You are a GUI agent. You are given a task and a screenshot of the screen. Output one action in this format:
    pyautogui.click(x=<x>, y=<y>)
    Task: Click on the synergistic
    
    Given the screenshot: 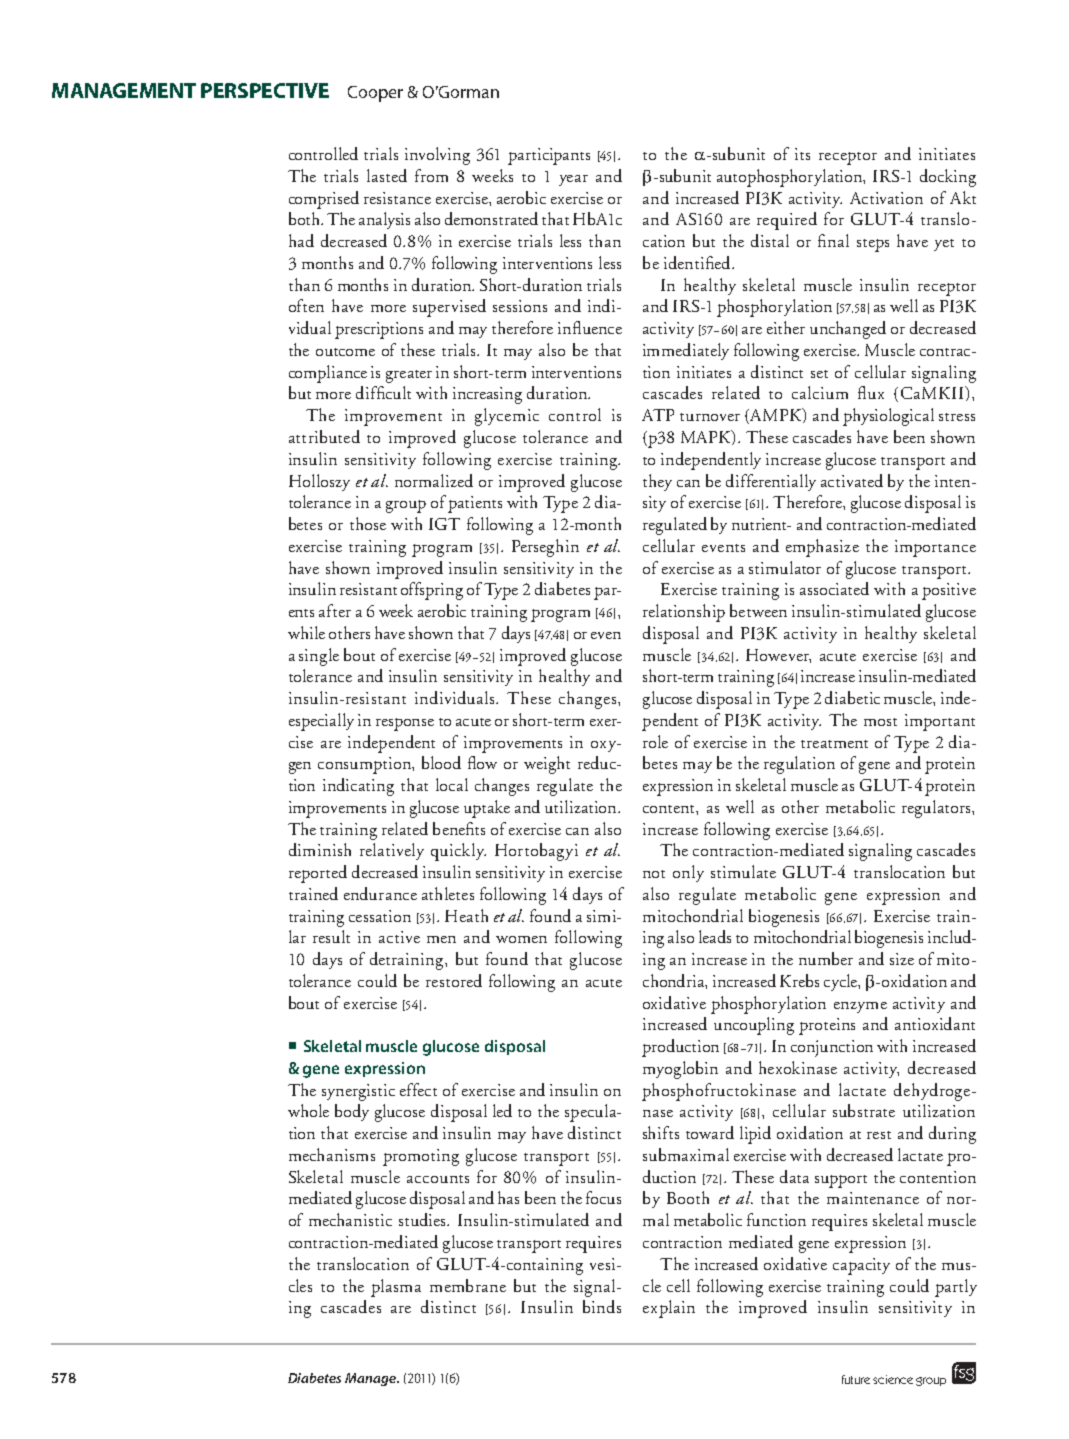 What is the action you would take?
    pyautogui.click(x=358, y=1092)
